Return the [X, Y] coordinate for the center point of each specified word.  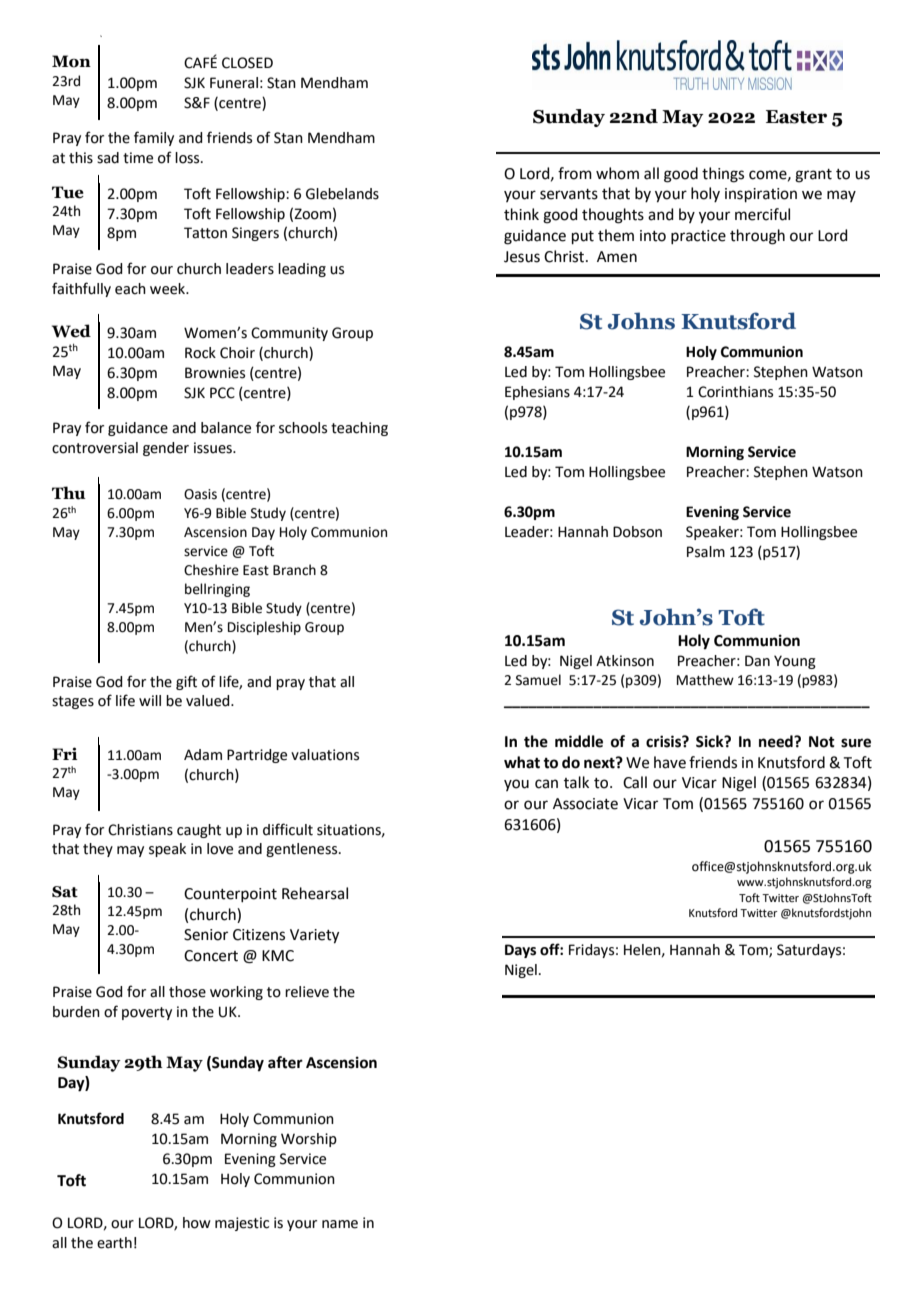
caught [199, 831]
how [197, 1223]
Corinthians [735, 392]
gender [166, 449]
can [546, 784]
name [340, 1224]
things [723, 175]
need [777, 741]
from [575, 173]
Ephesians [537, 393]
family [154, 138]
